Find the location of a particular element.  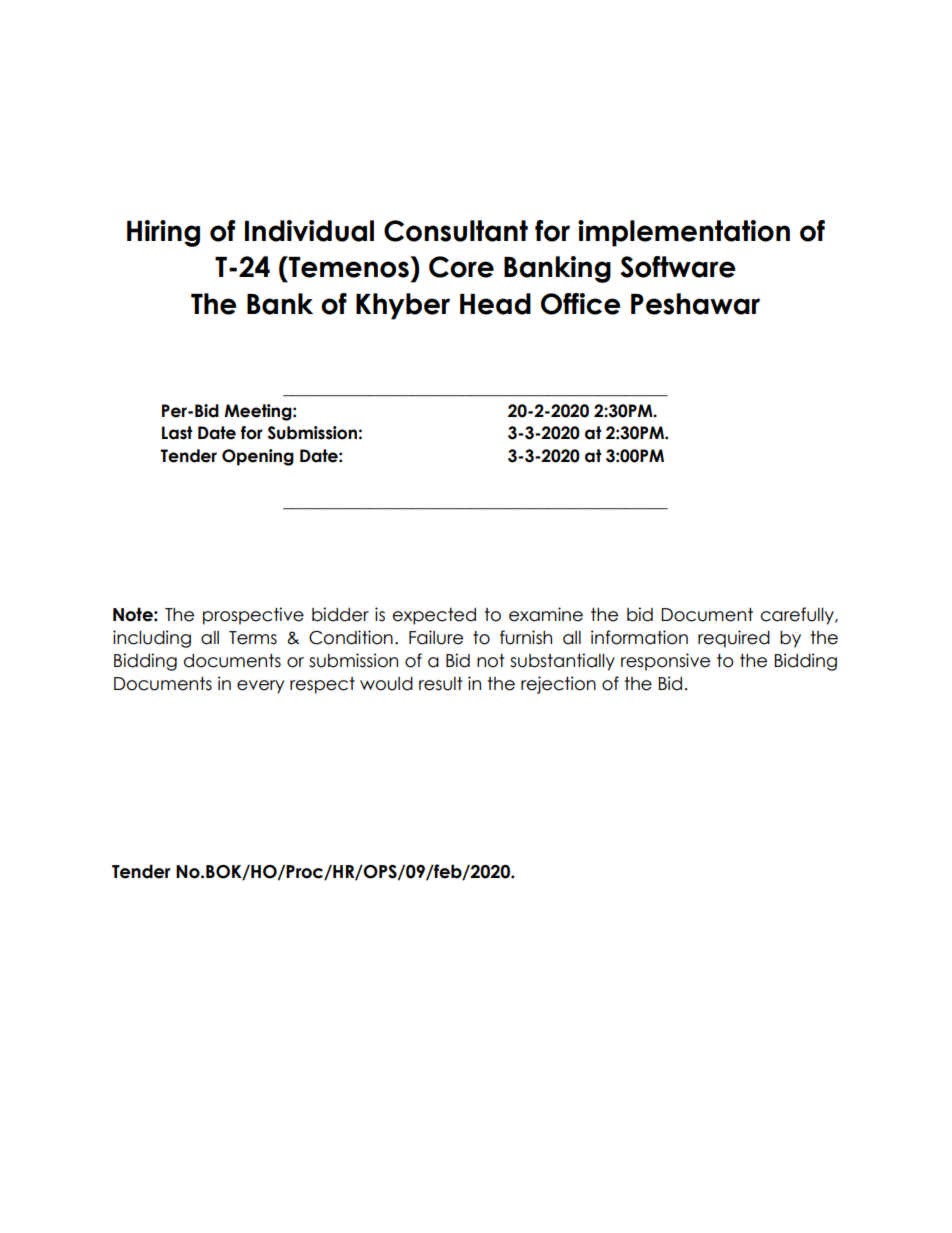

required is located at coordinates (734, 639).
